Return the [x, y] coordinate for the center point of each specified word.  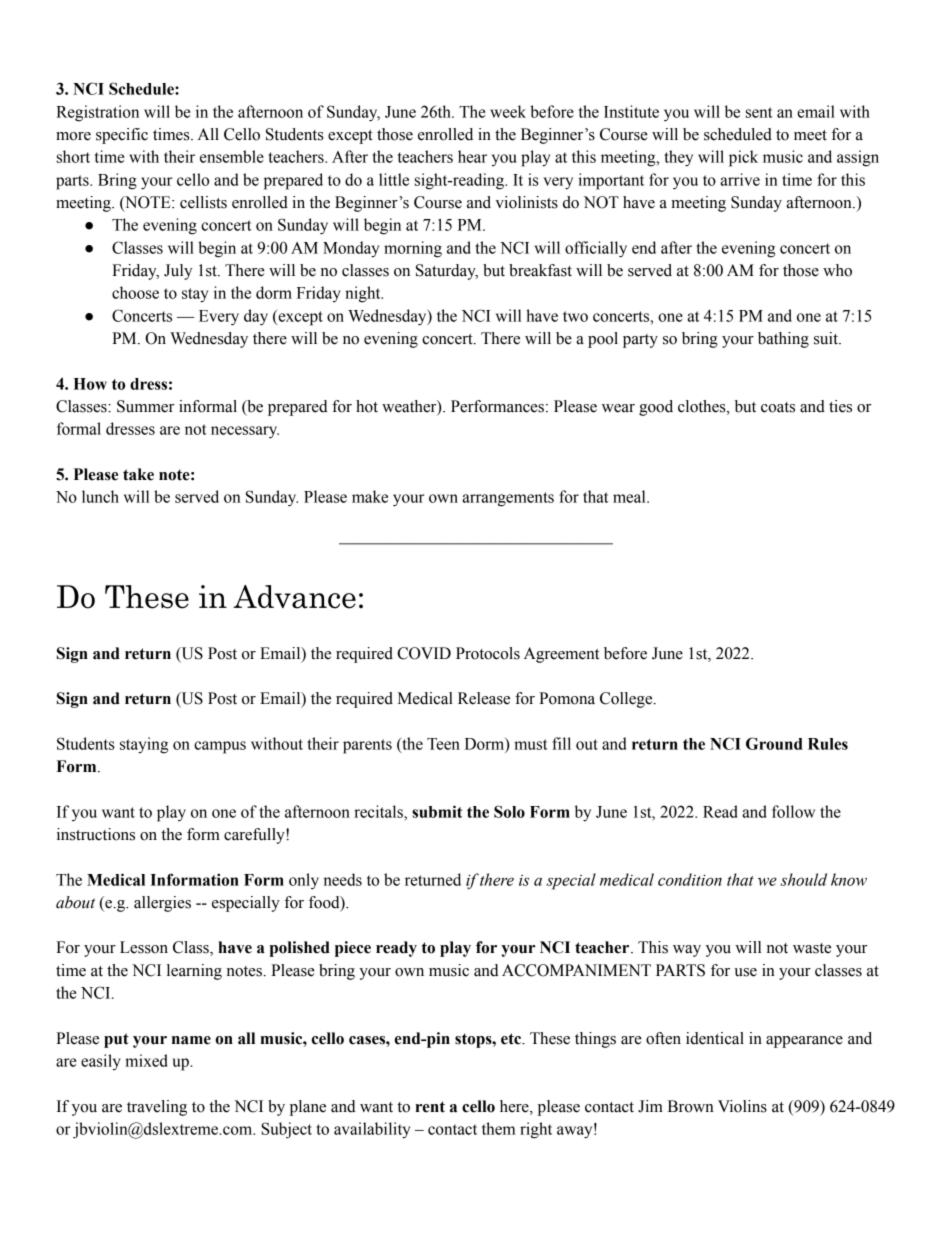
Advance [294, 597]
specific [122, 136]
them [498, 1128]
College [627, 700]
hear [472, 156]
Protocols [488, 653]
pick [743, 158]
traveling [157, 1108]
